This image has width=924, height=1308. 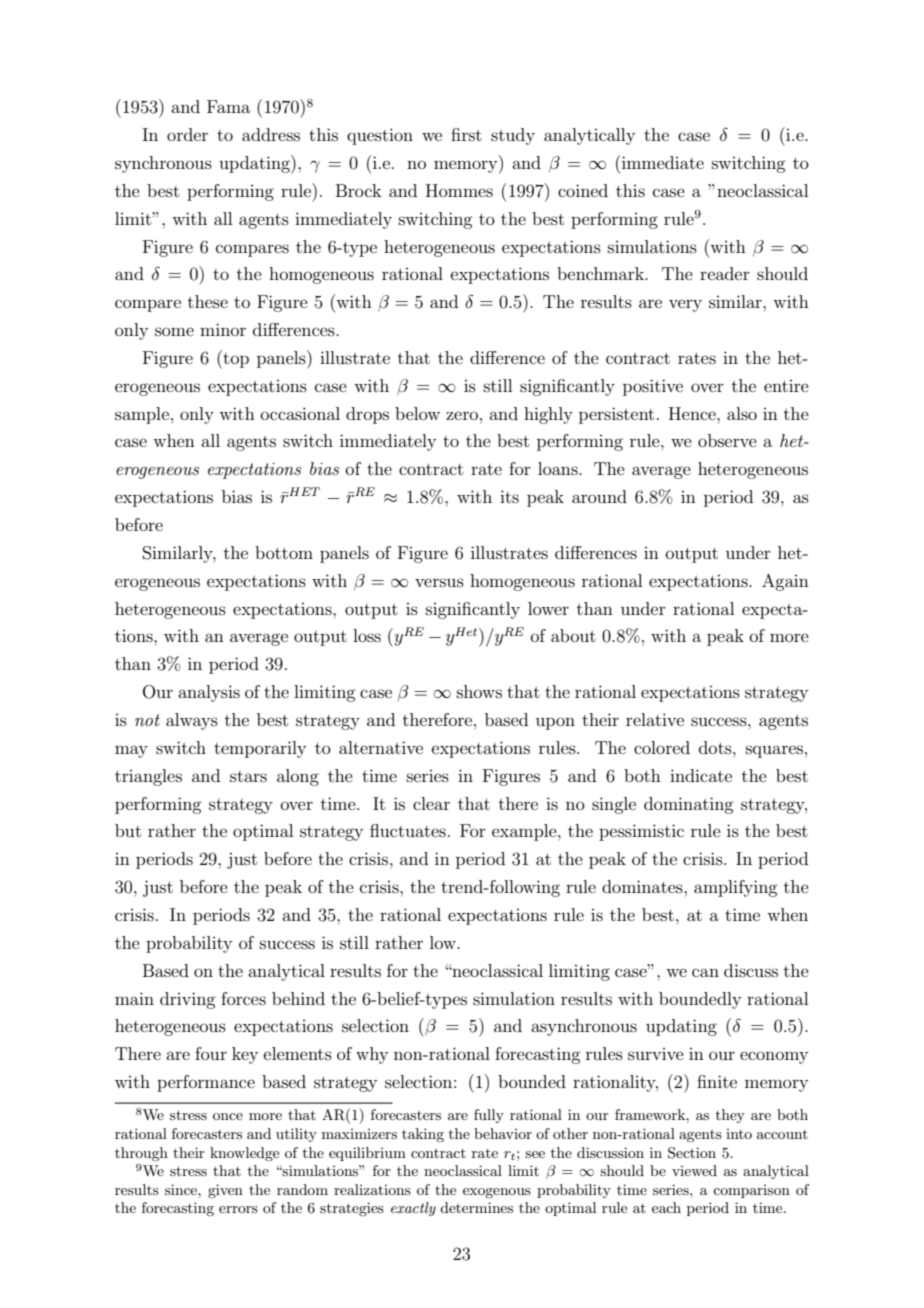 I want to click on indicate, so click(x=701, y=775).
